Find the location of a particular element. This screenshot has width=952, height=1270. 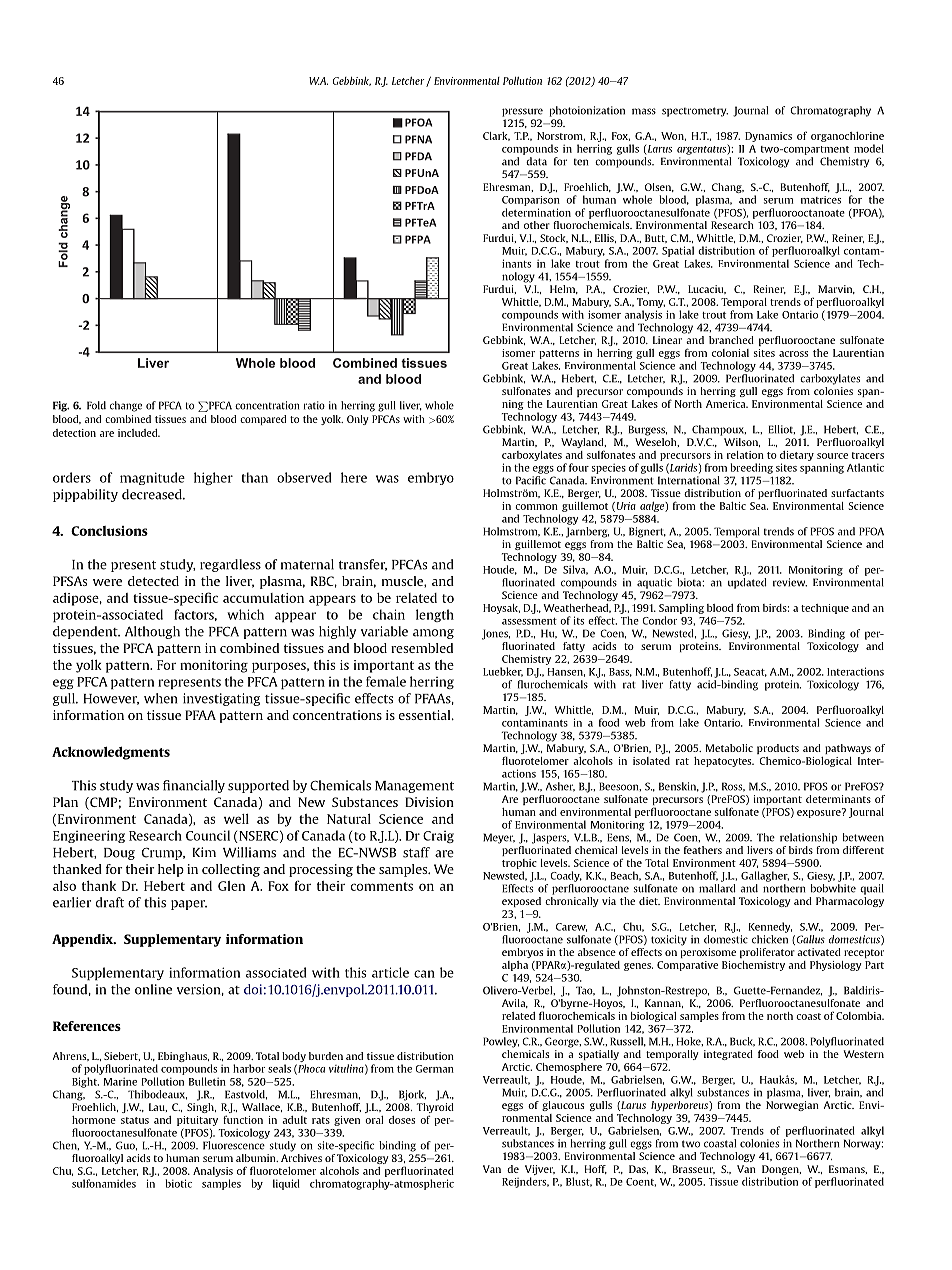

pressure is located at coordinates (522, 112).
